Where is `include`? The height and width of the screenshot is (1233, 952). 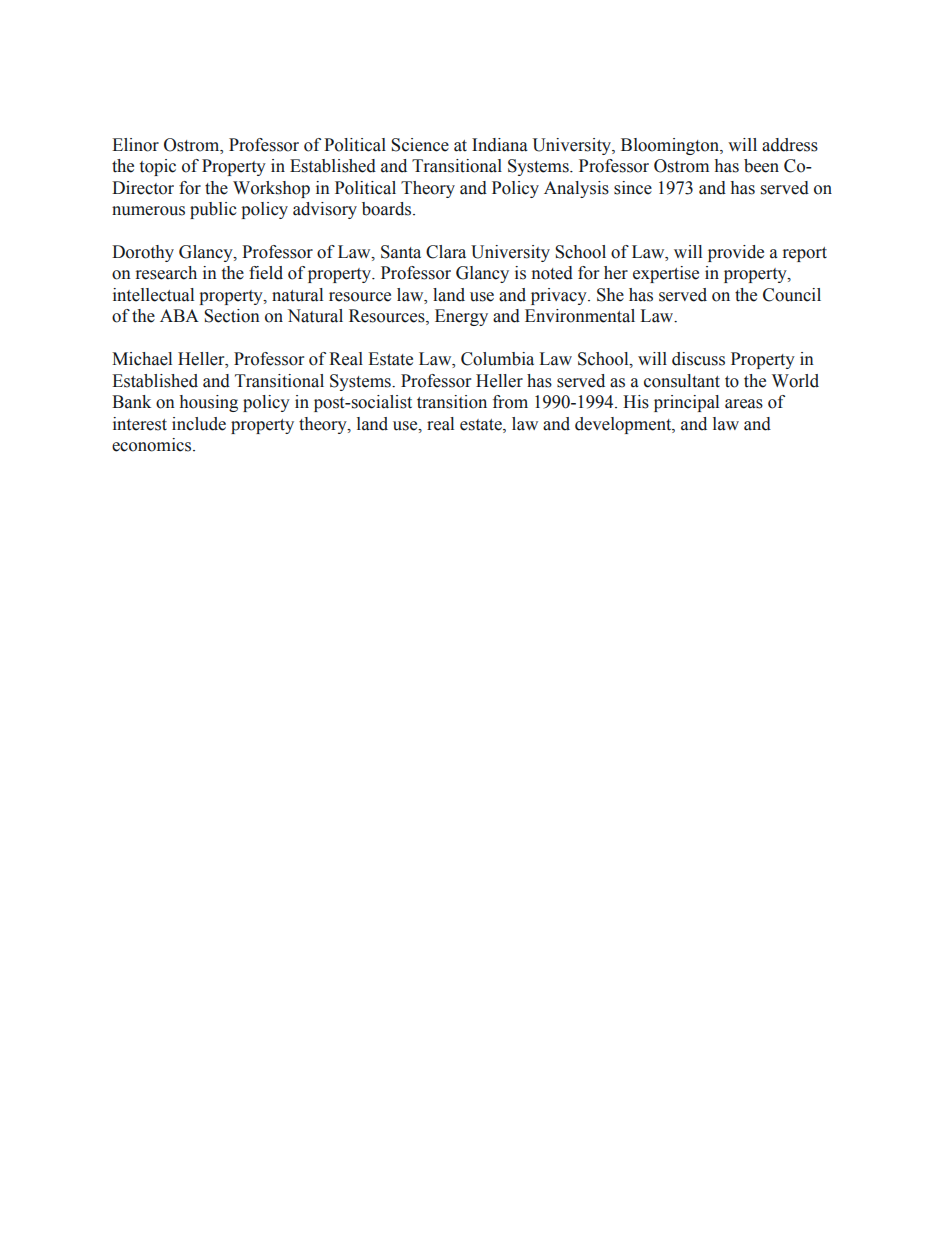 include is located at coordinates (199, 424).
